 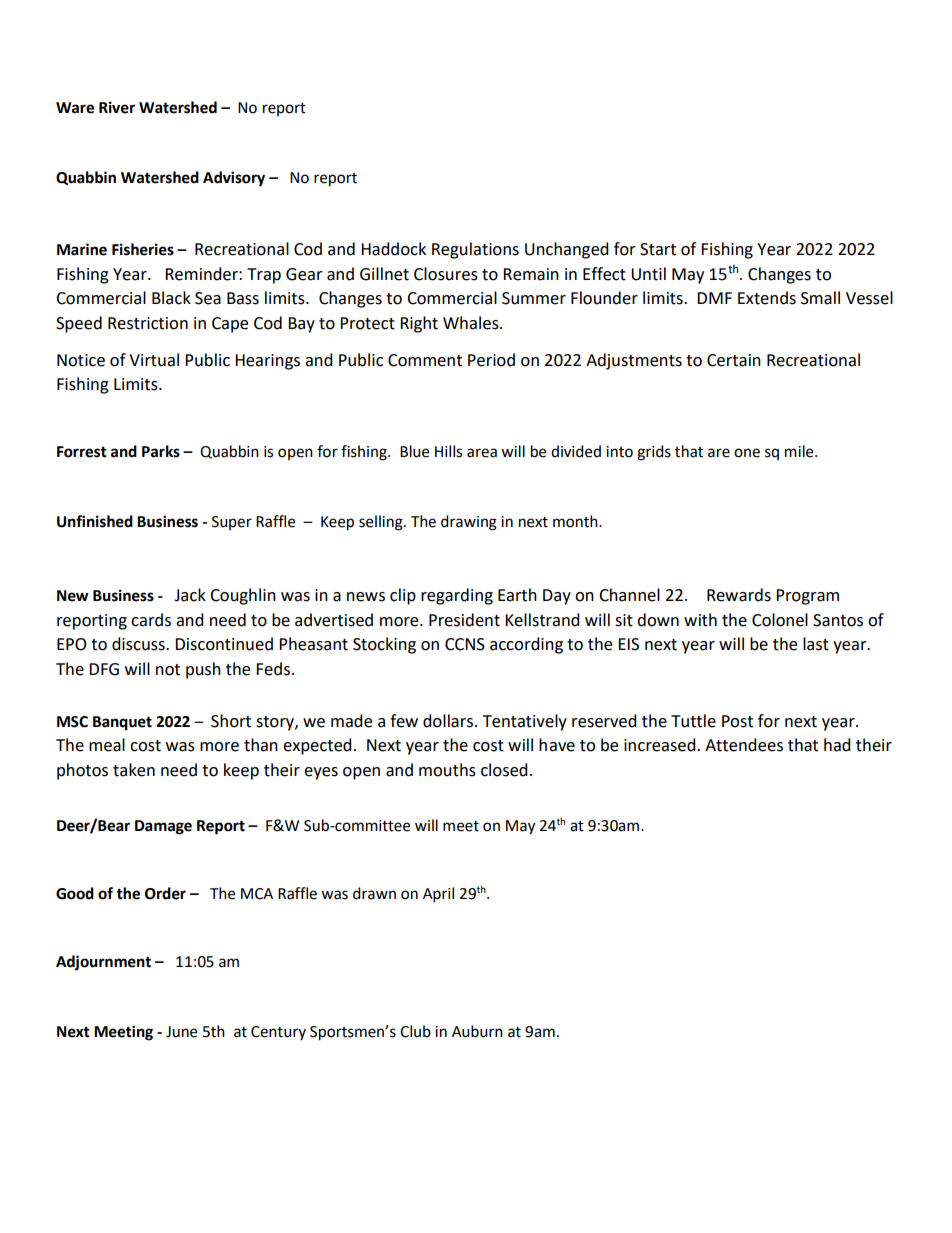 What do you see at coordinates (161, 451) in the document?
I see `Parks` at bounding box center [161, 451].
